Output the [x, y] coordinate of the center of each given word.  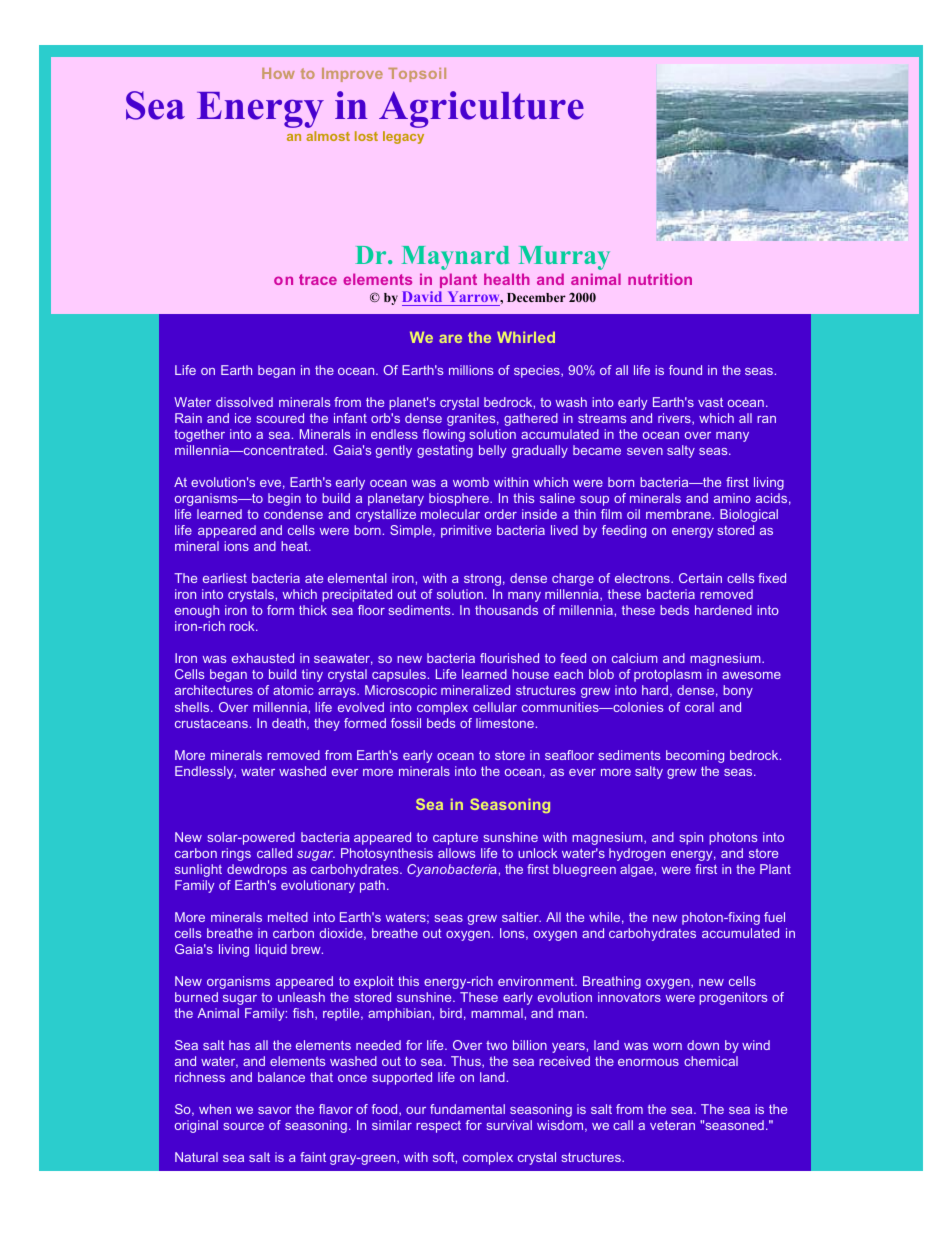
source [243, 1126]
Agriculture [481, 109]
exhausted [263, 658]
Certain [700, 578]
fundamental [467, 1109]
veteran [672, 1125]
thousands [506, 610]
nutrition [660, 279]
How [278, 73]
